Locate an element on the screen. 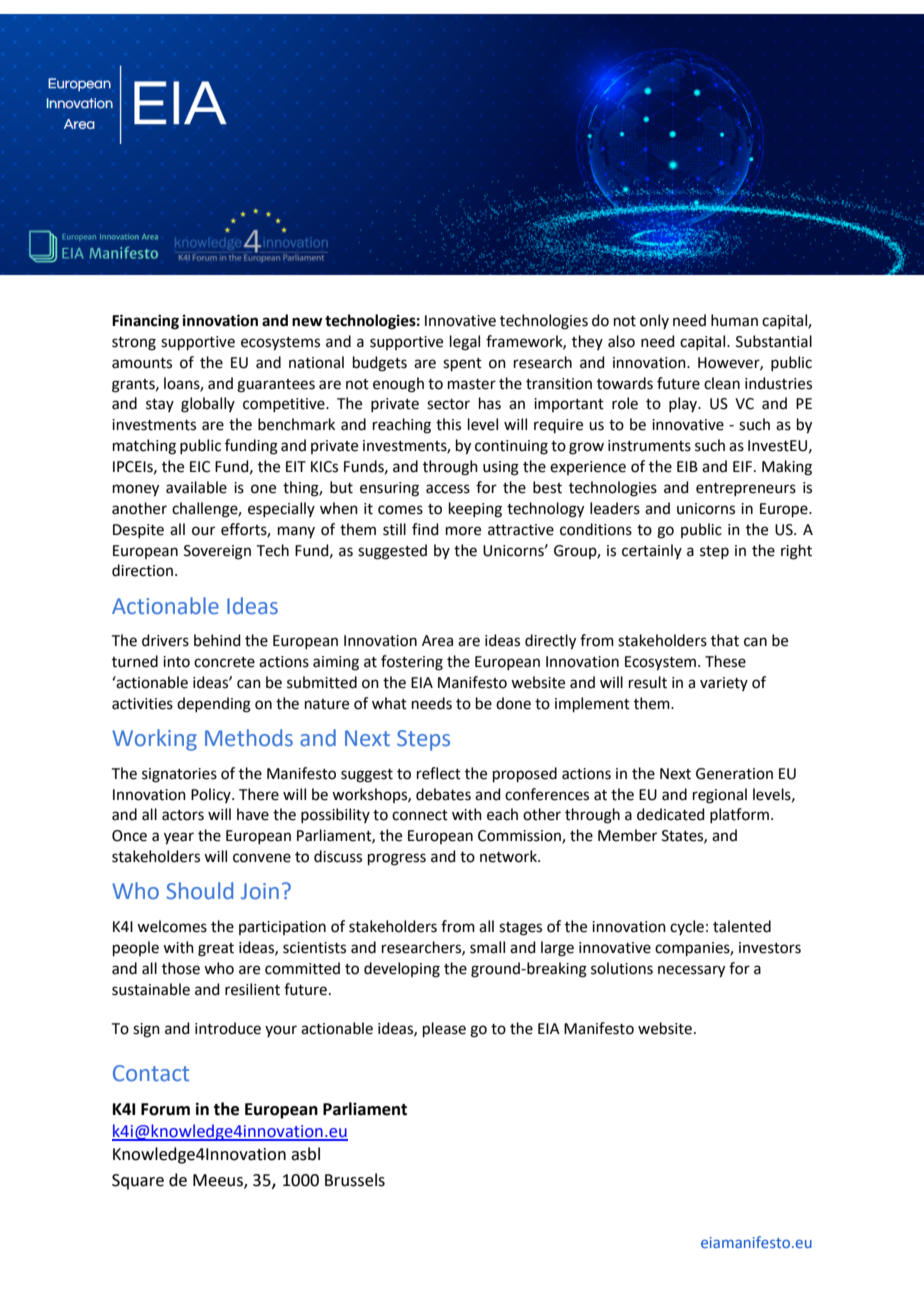  Generation is located at coordinates (734, 774).
